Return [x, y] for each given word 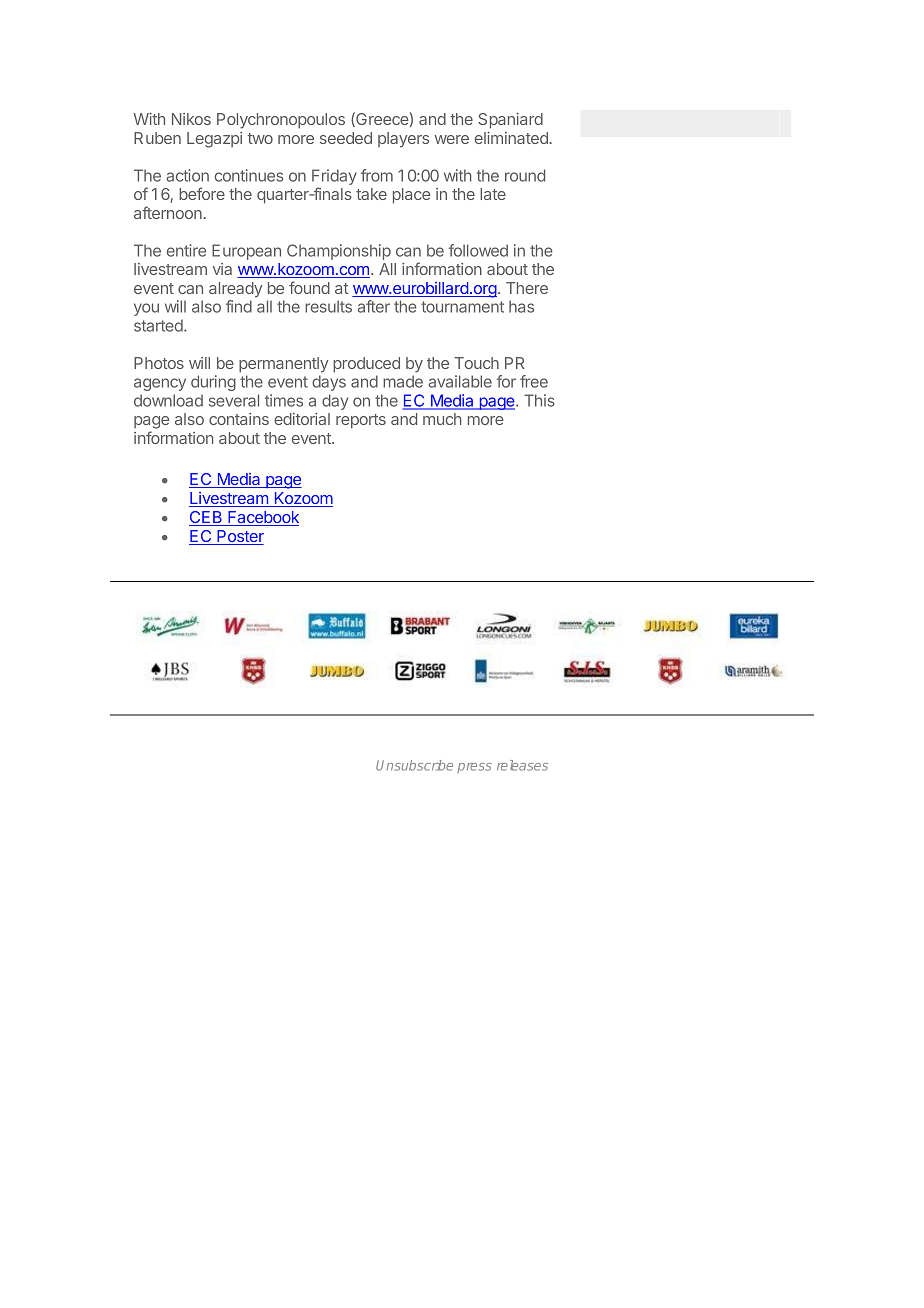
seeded [346, 138]
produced [366, 365]
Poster [239, 537]
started [159, 325]
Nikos [191, 119]
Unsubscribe [414, 765]
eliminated [511, 138]
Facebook [262, 518]
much [442, 419]
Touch [476, 363]
